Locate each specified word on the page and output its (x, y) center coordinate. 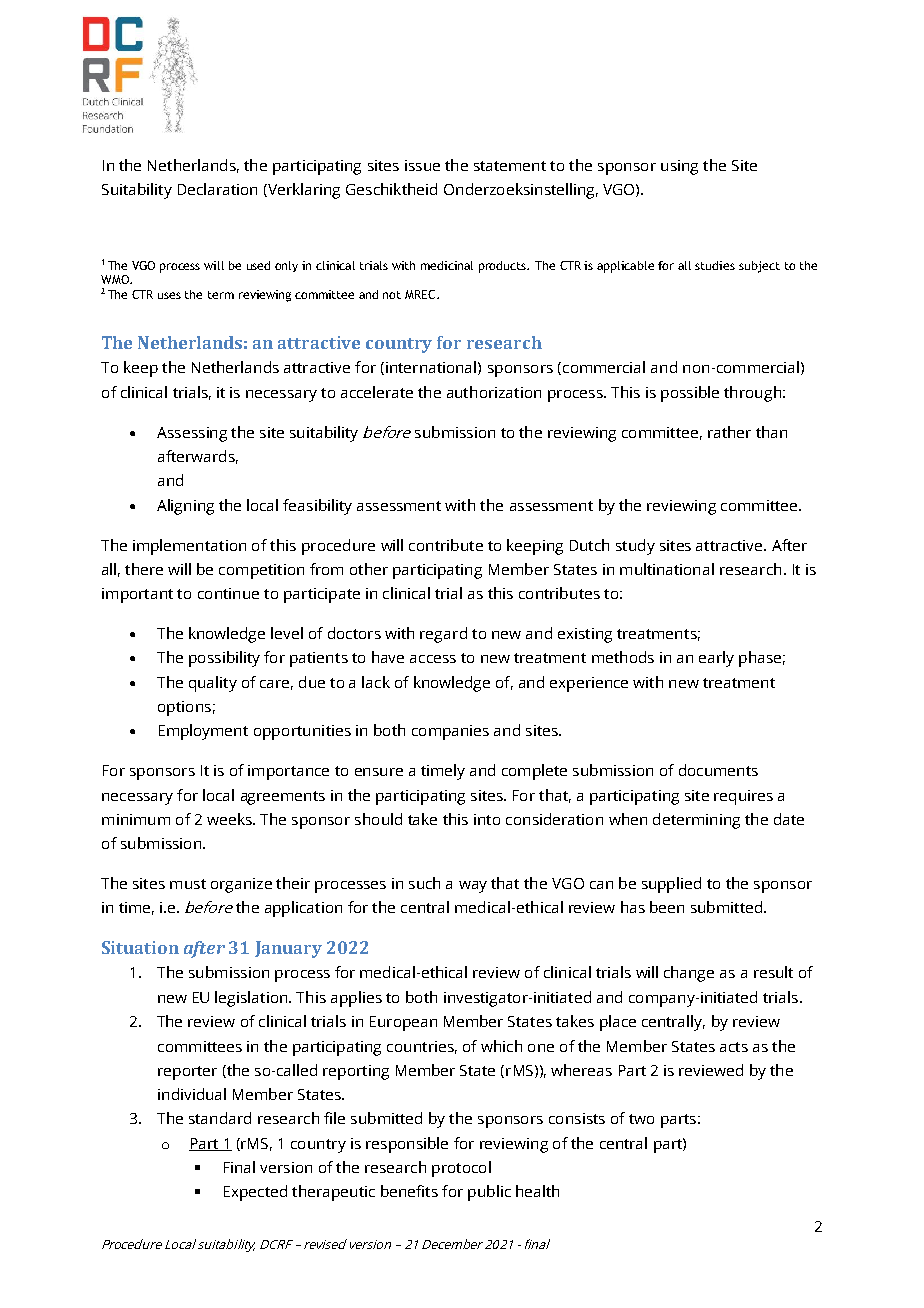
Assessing (192, 434)
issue (422, 165)
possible (690, 394)
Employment (203, 732)
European (403, 1023)
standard (220, 1118)
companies (450, 732)
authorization (494, 392)
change (689, 974)
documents (718, 770)
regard (443, 635)
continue (228, 593)
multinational (667, 569)
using (679, 167)
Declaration (217, 189)
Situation (140, 947)
